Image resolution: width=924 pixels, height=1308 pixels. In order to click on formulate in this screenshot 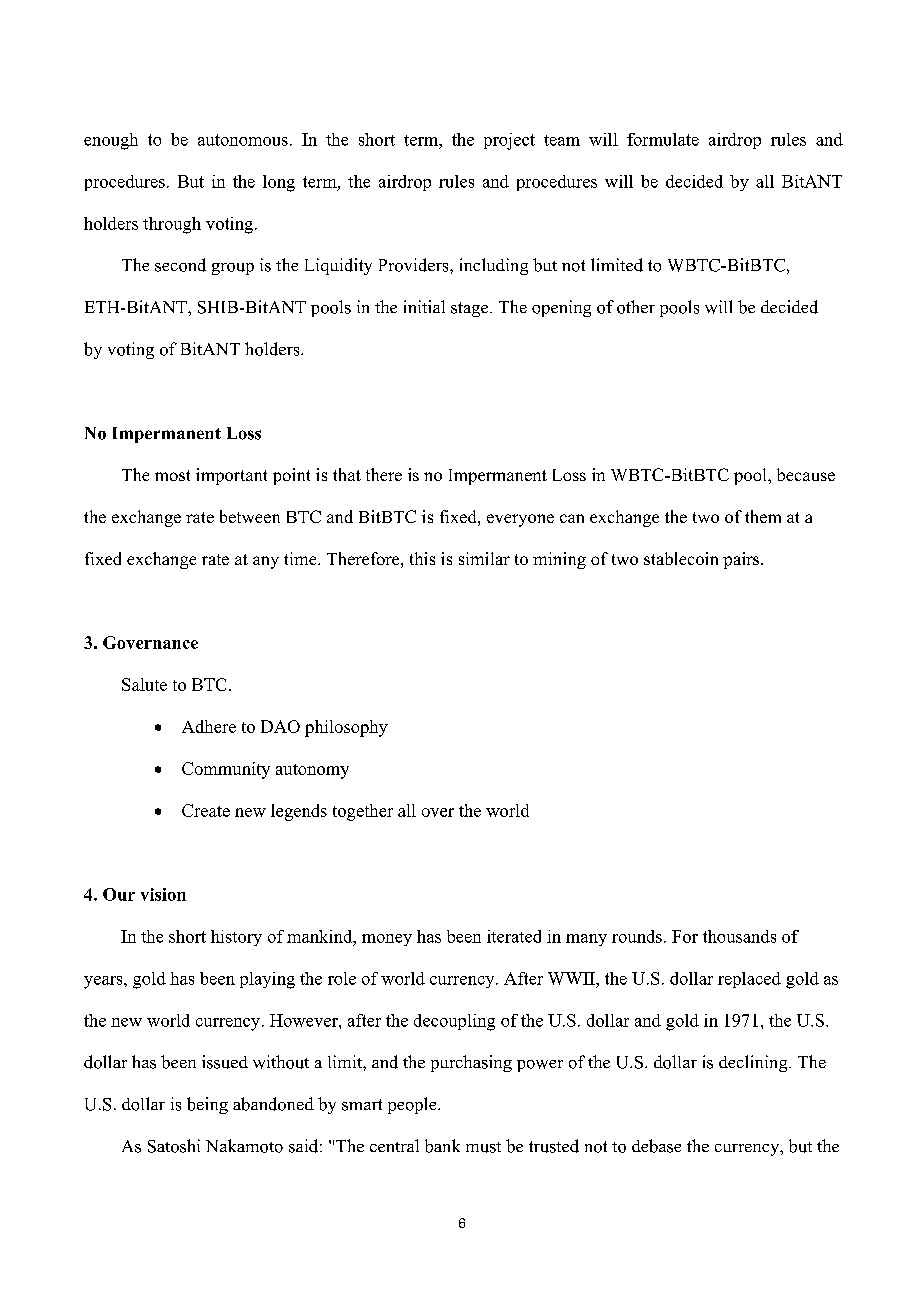, I will do `click(663, 139)`.
